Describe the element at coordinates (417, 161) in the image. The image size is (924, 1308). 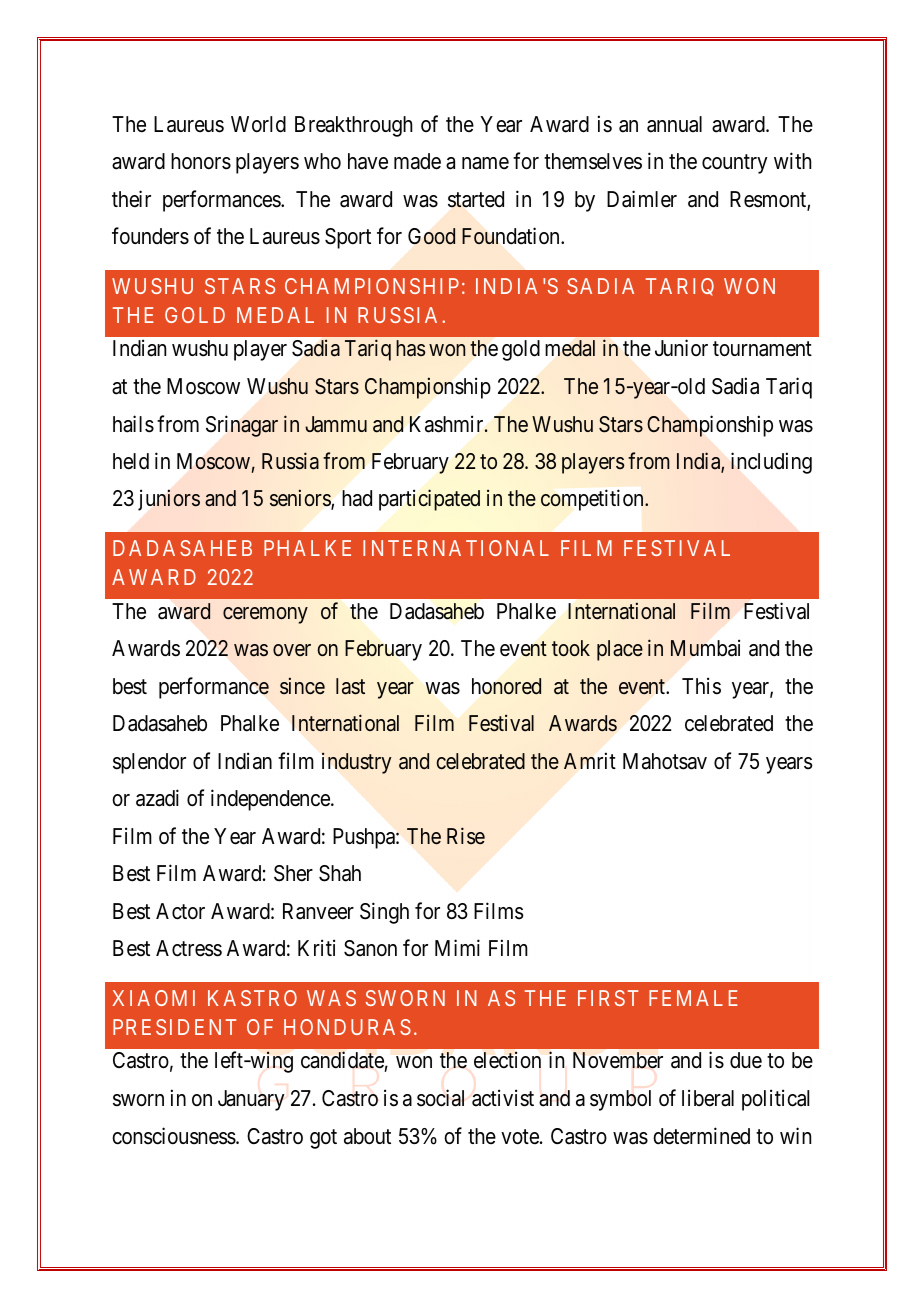
I see `made` at that location.
